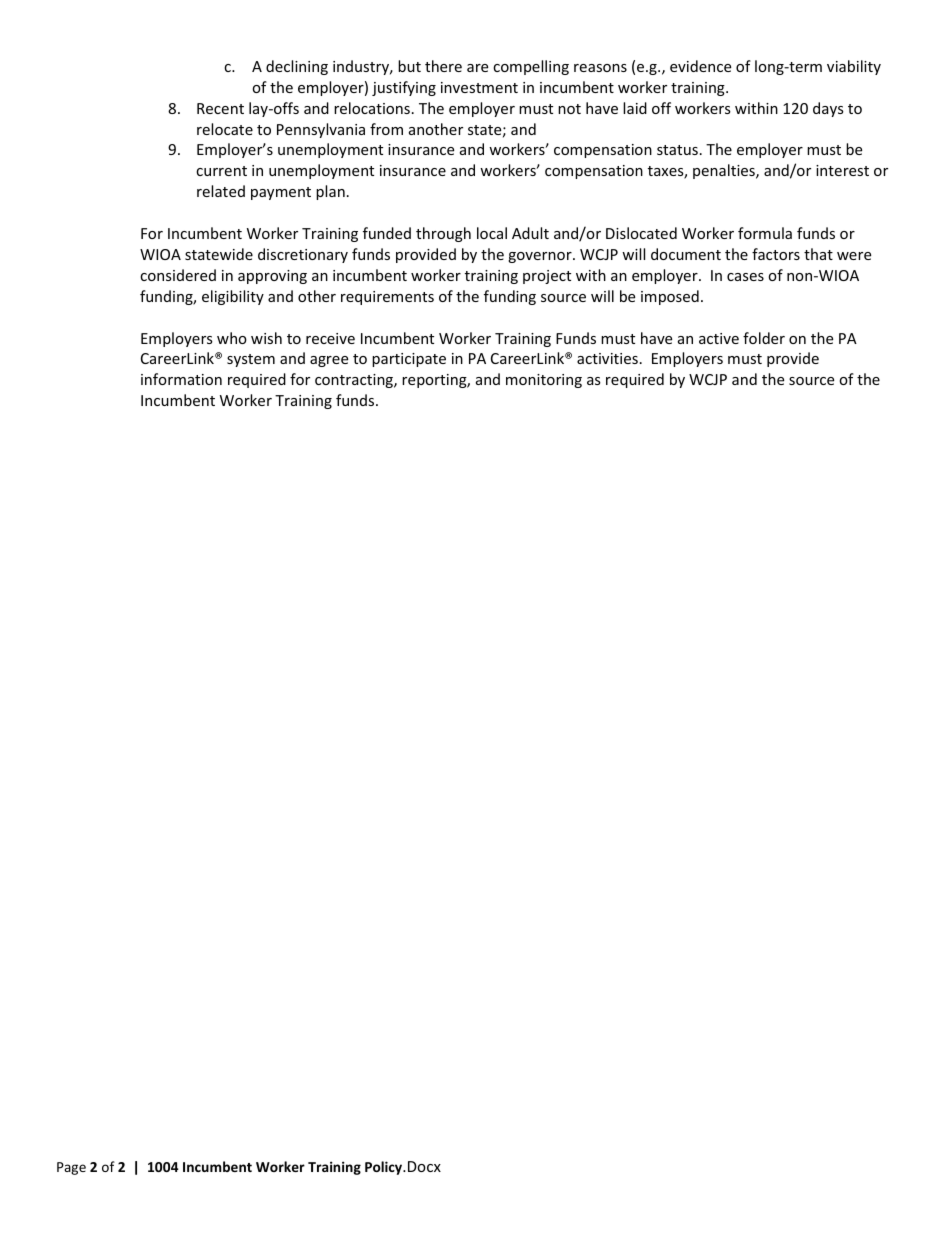  What do you see at coordinates (828, 109) in the screenshot?
I see `days` at bounding box center [828, 109].
